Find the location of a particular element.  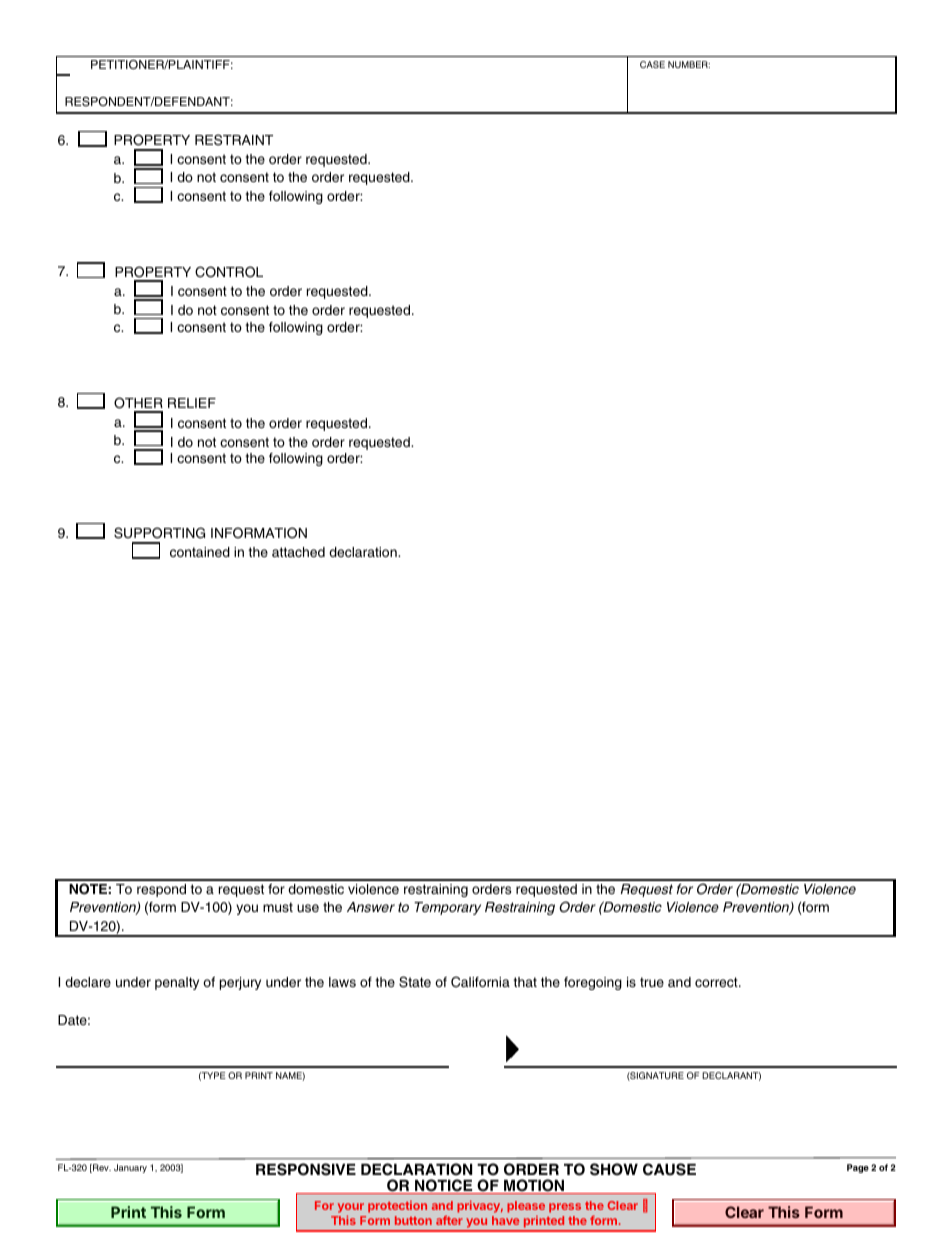

January is located at coordinates (130, 1168).
